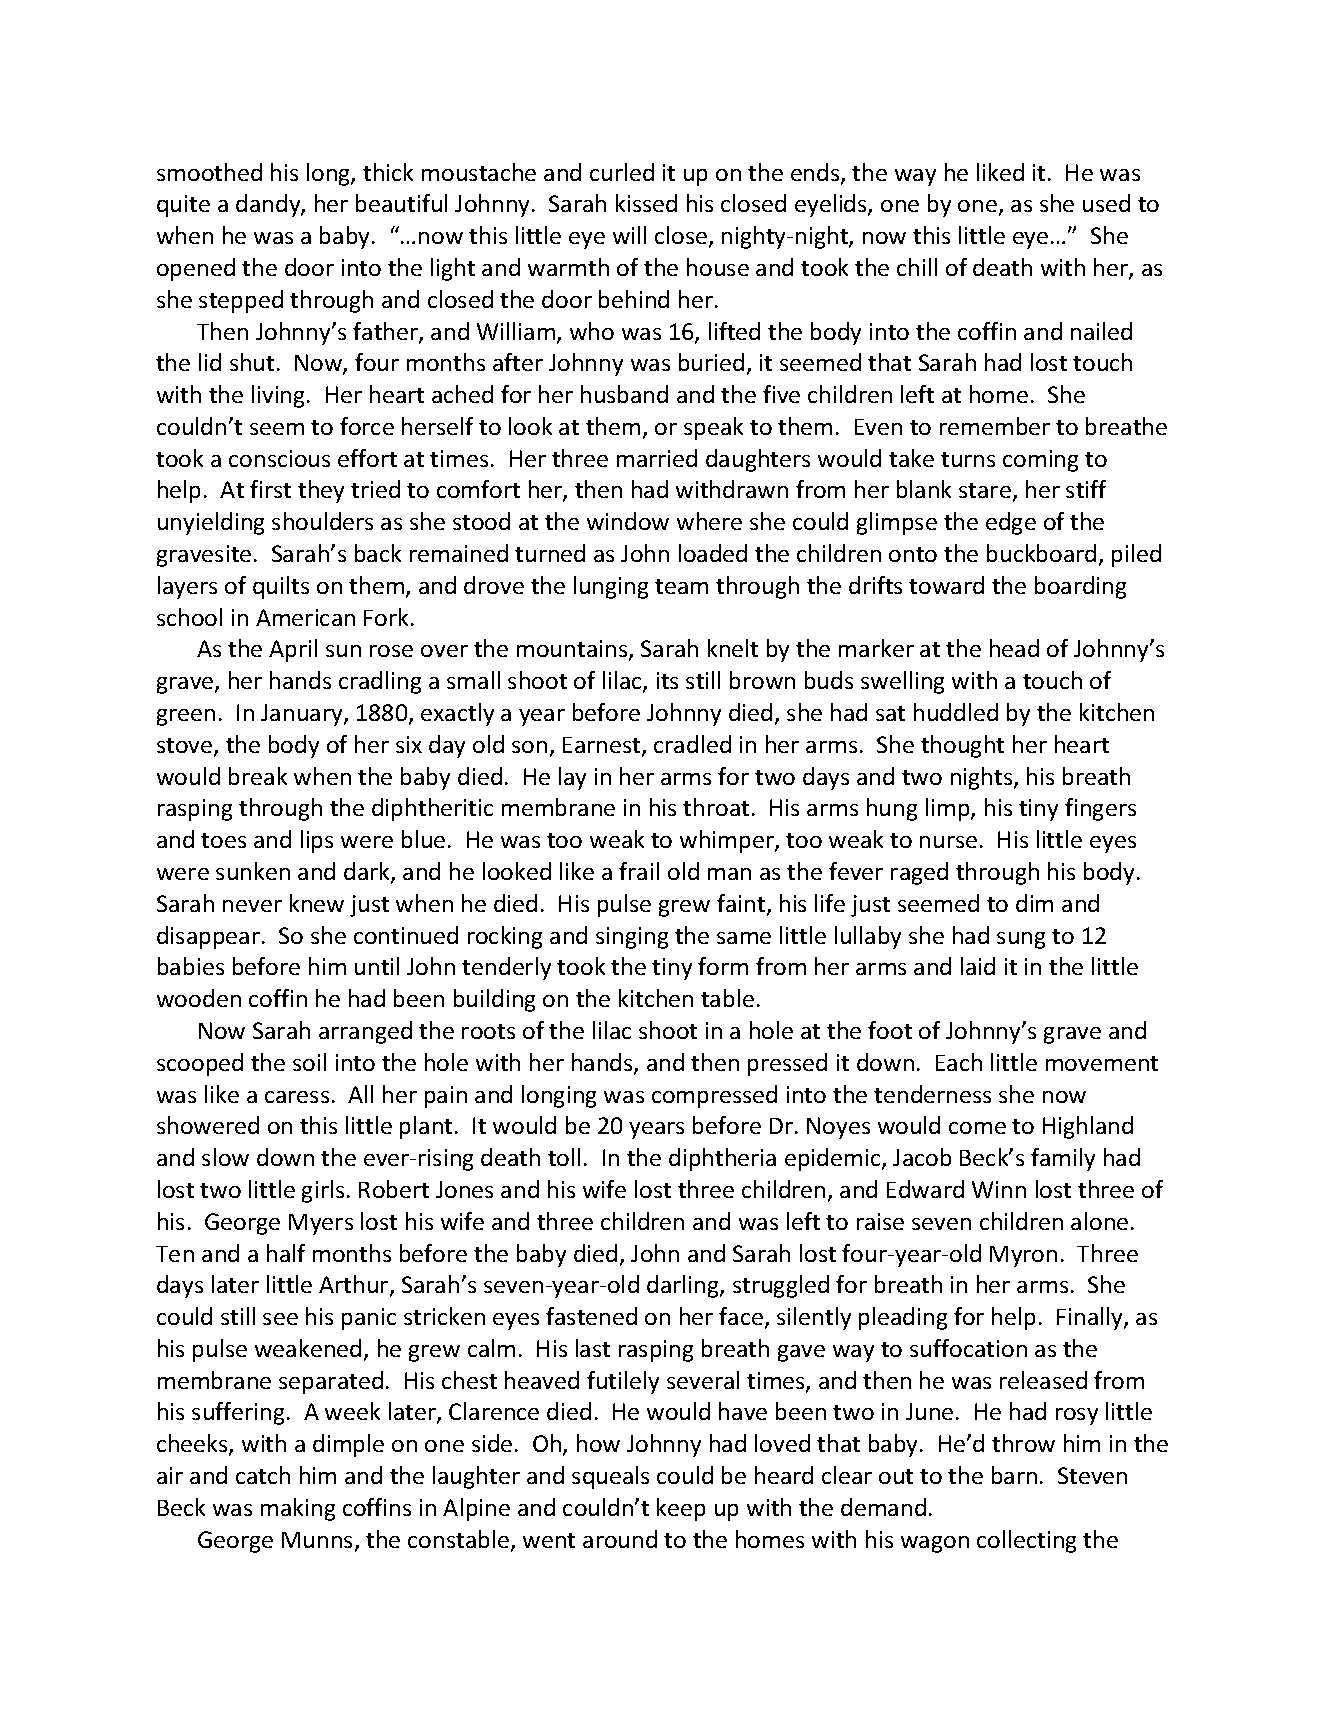  Describe the element at coordinates (722, 1159) in the page. I see `diphtheria` at that location.
